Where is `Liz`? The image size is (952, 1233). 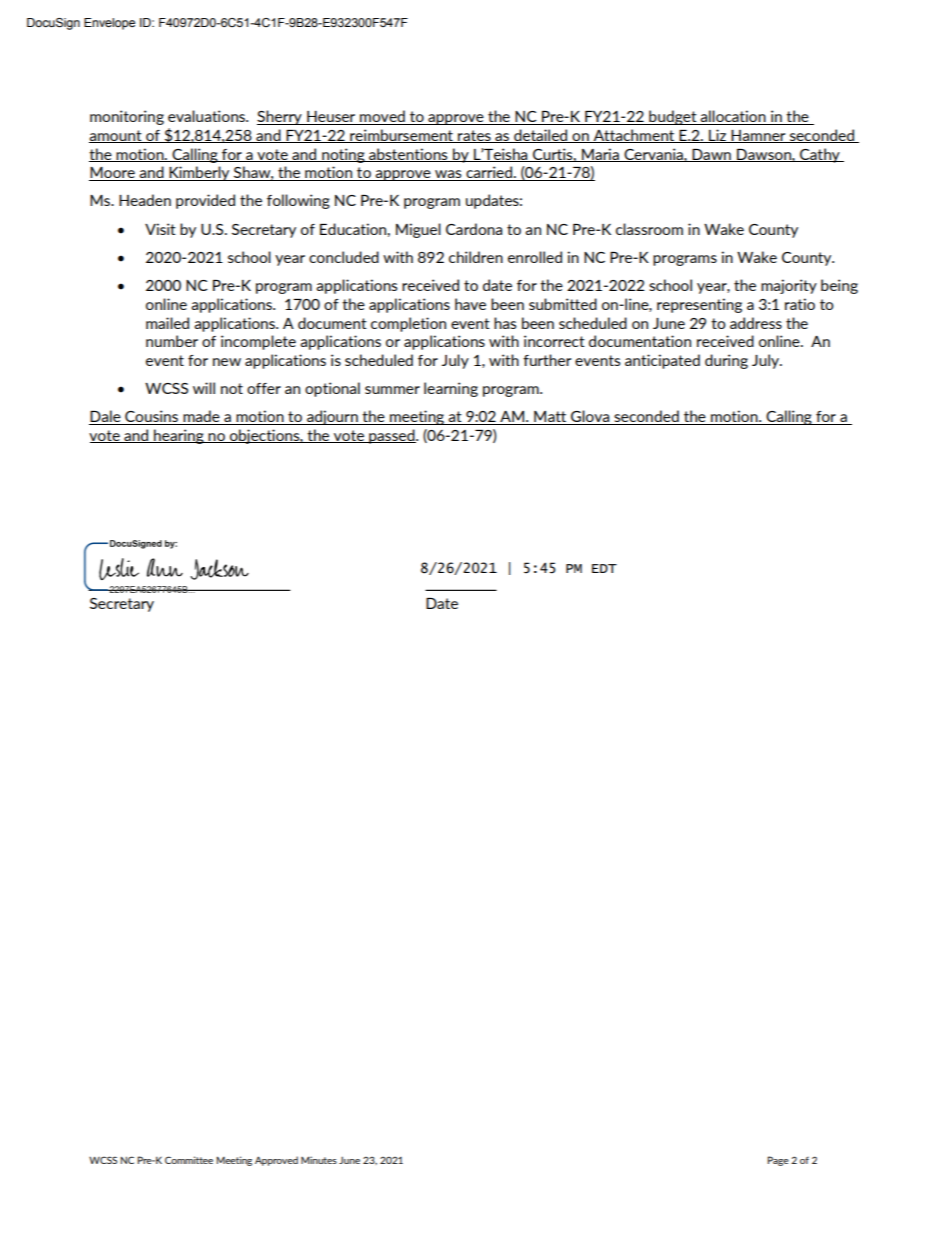 Liz is located at coordinates (718, 136).
